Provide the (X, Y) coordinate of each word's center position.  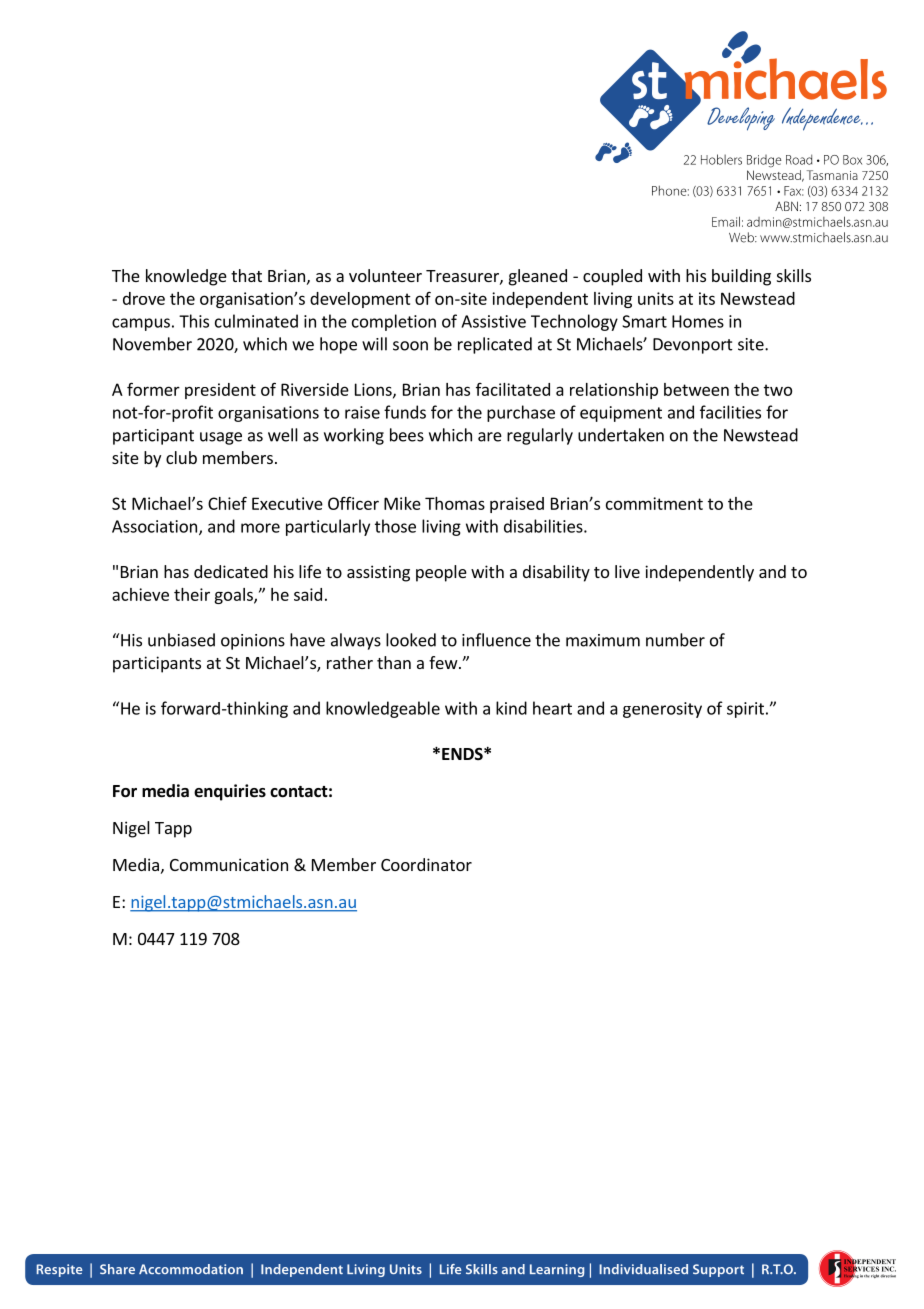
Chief (227, 503)
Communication (229, 864)
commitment (654, 503)
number (675, 640)
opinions (253, 642)
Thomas (455, 503)
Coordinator (426, 864)
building (741, 277)
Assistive (493, 321)
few (443, 662)
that (246, 275)
